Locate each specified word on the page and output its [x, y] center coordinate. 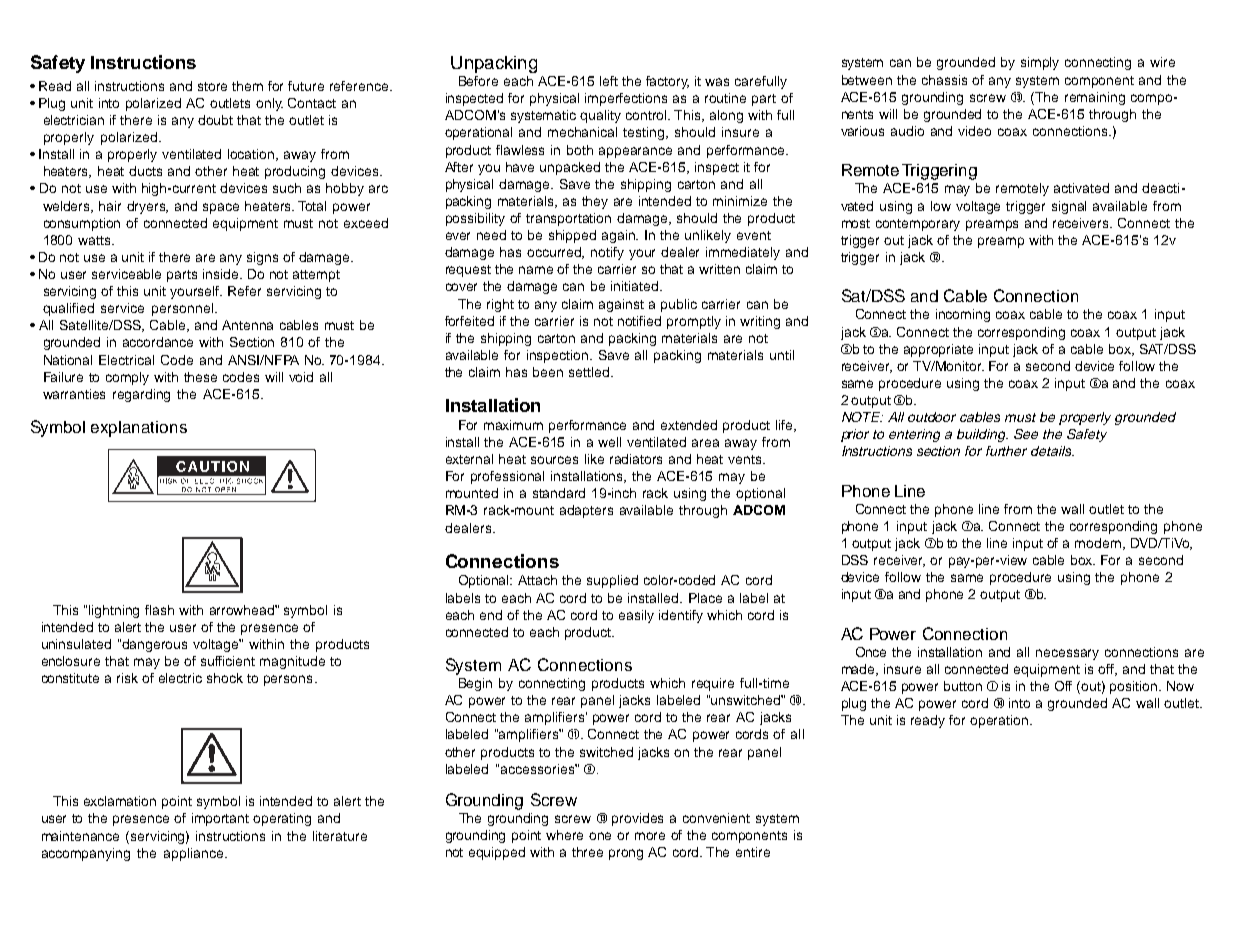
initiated [636, 286]
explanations [139, 429]
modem [1099, 544]
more [650, 836]
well [609, 442]
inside [222, 274]
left [609, 81]
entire [753, 852]
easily [636, 616]
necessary [1067, 654]
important [220, 819]
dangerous [154, 645]
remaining [1095, 98]
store [212, 86]
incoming [963, 315]
